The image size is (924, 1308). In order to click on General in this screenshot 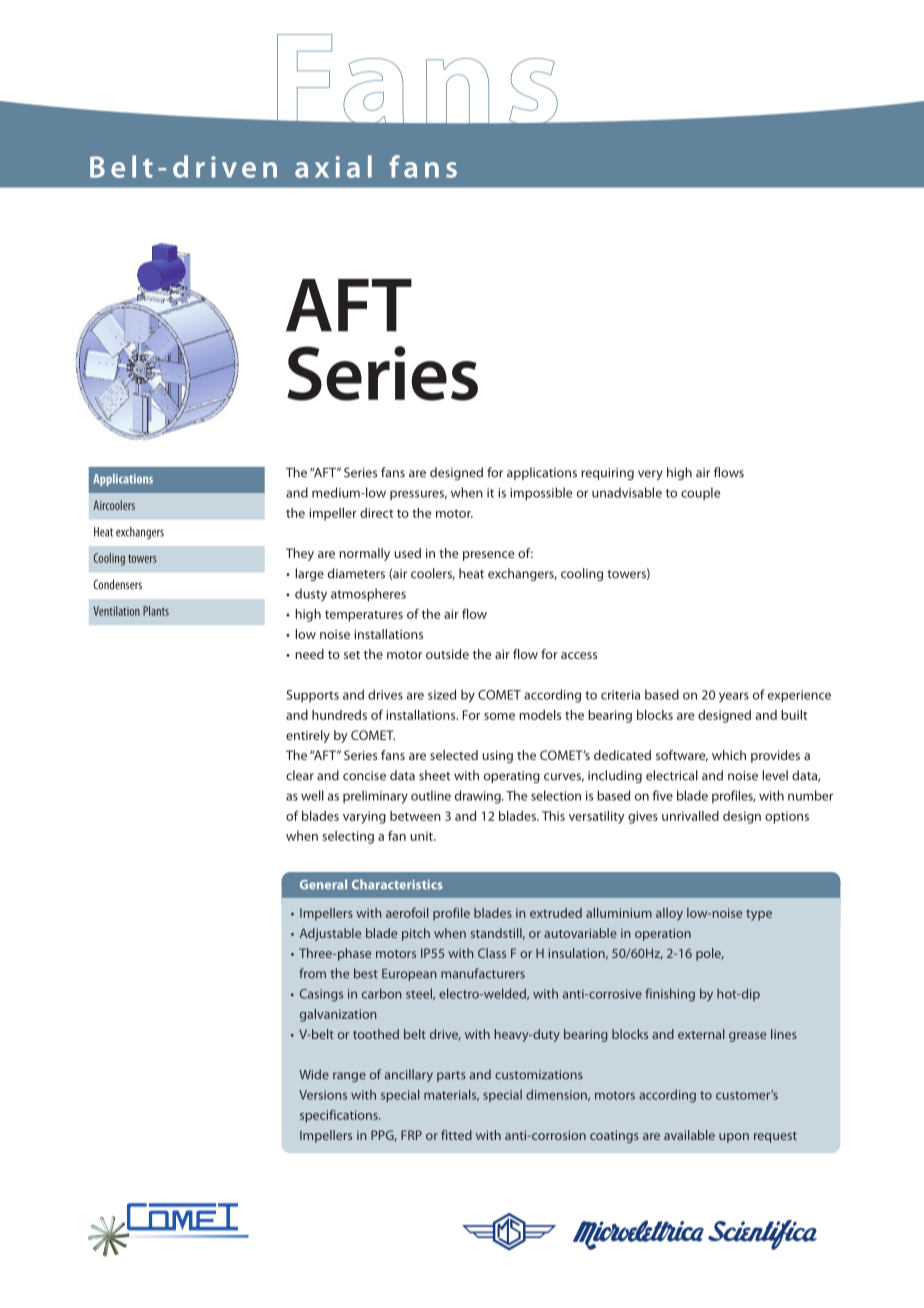, I will do `click(323, 884)`.
